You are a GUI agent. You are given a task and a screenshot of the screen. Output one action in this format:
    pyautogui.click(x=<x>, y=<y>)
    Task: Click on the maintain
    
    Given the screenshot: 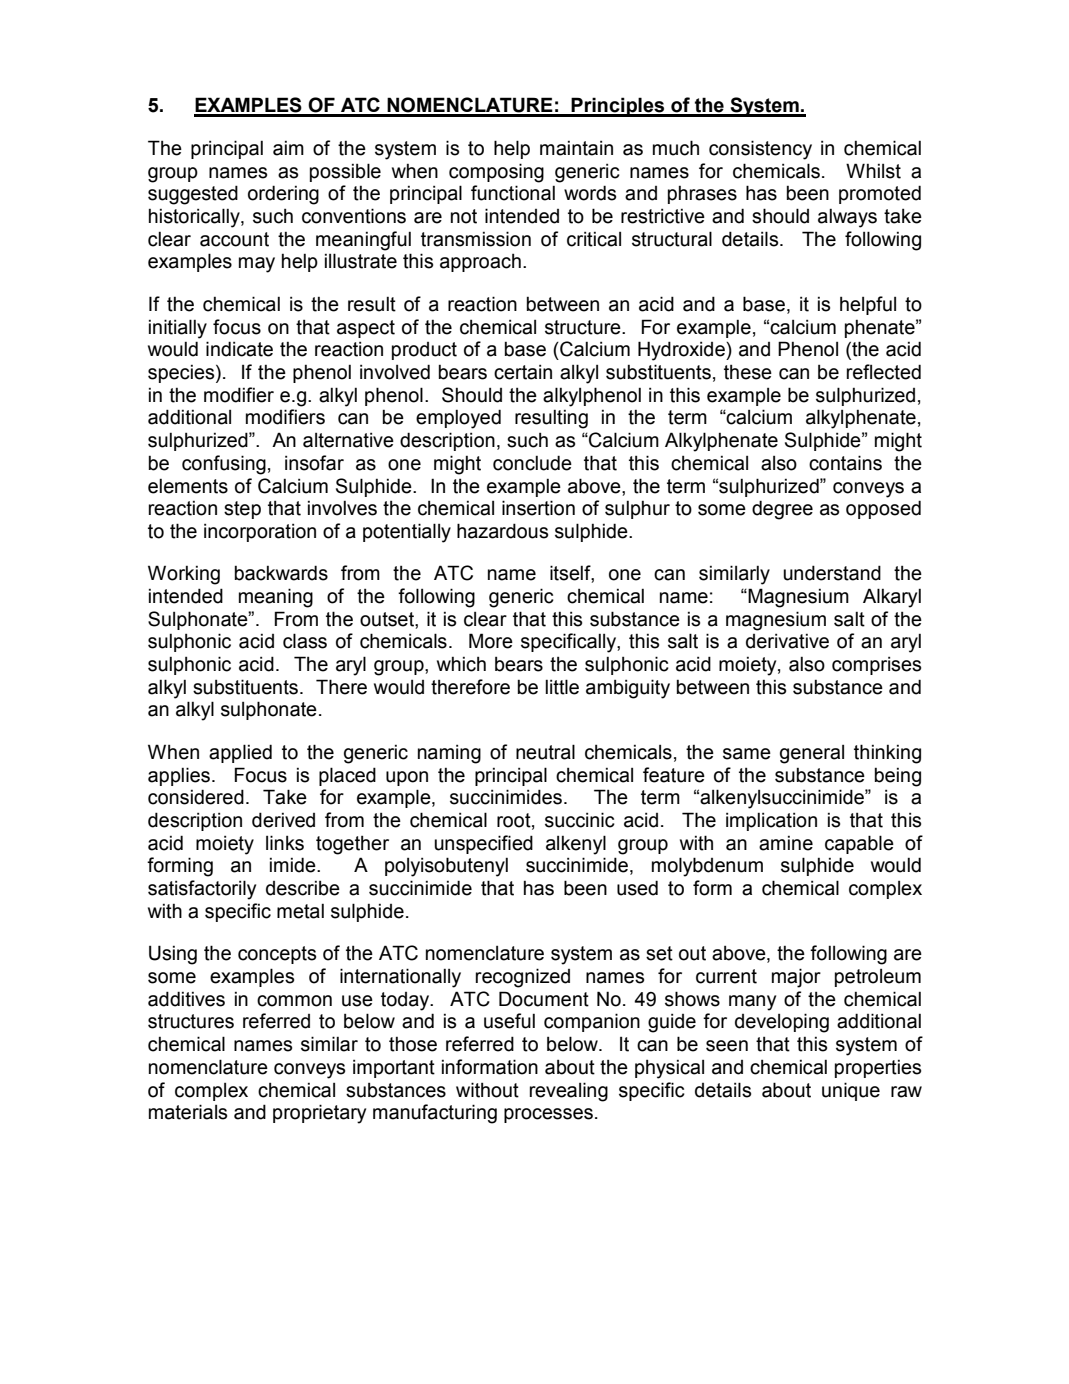 What is the action you would take?
    pyautogui.click(x=576, y=148)
